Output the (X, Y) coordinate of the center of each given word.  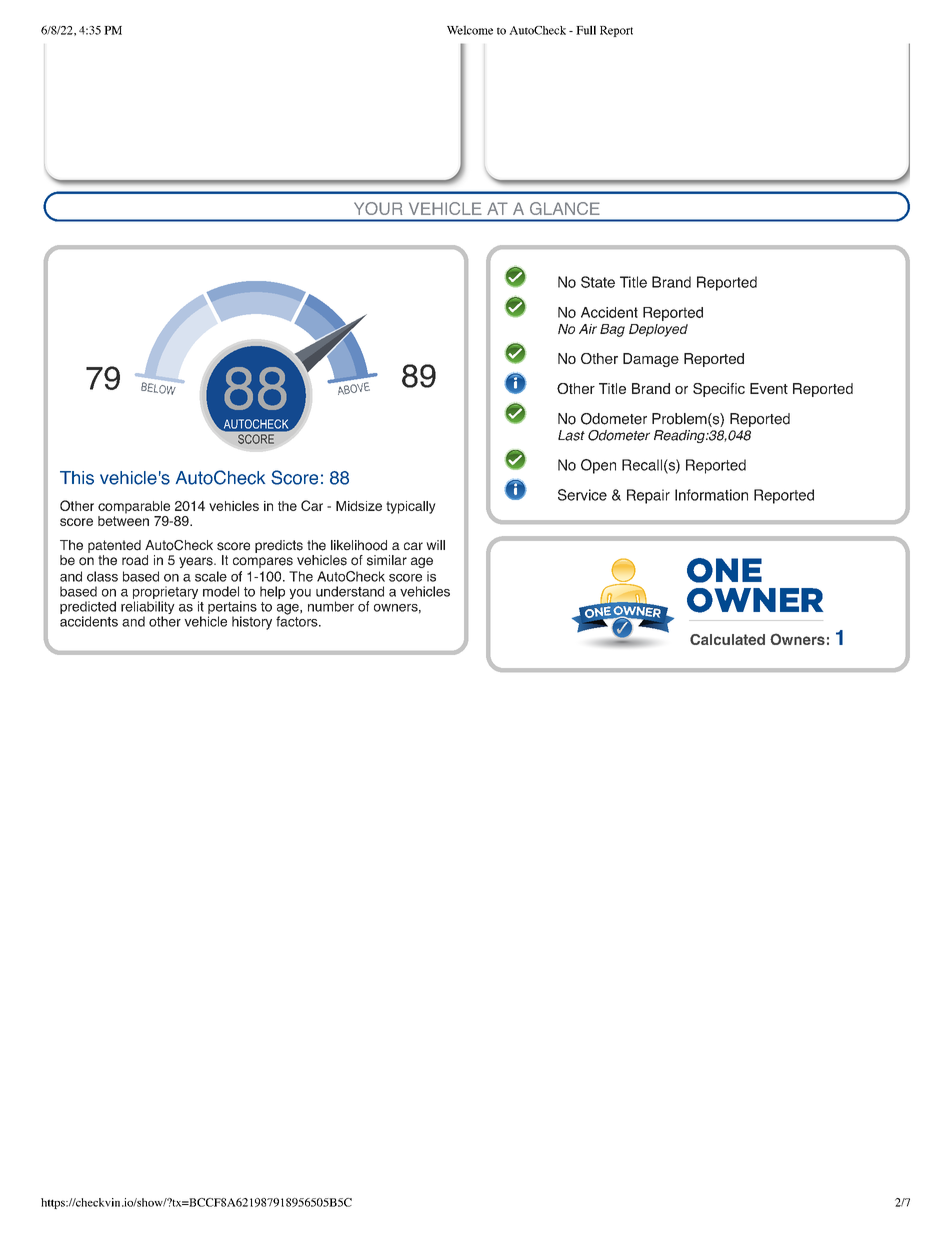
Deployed (658, 330)
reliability (148, 609)
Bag (612, 330)
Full (586, 30)
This (77, 478)
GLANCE (565, 208)
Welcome (470, 30)
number (331, 606)
